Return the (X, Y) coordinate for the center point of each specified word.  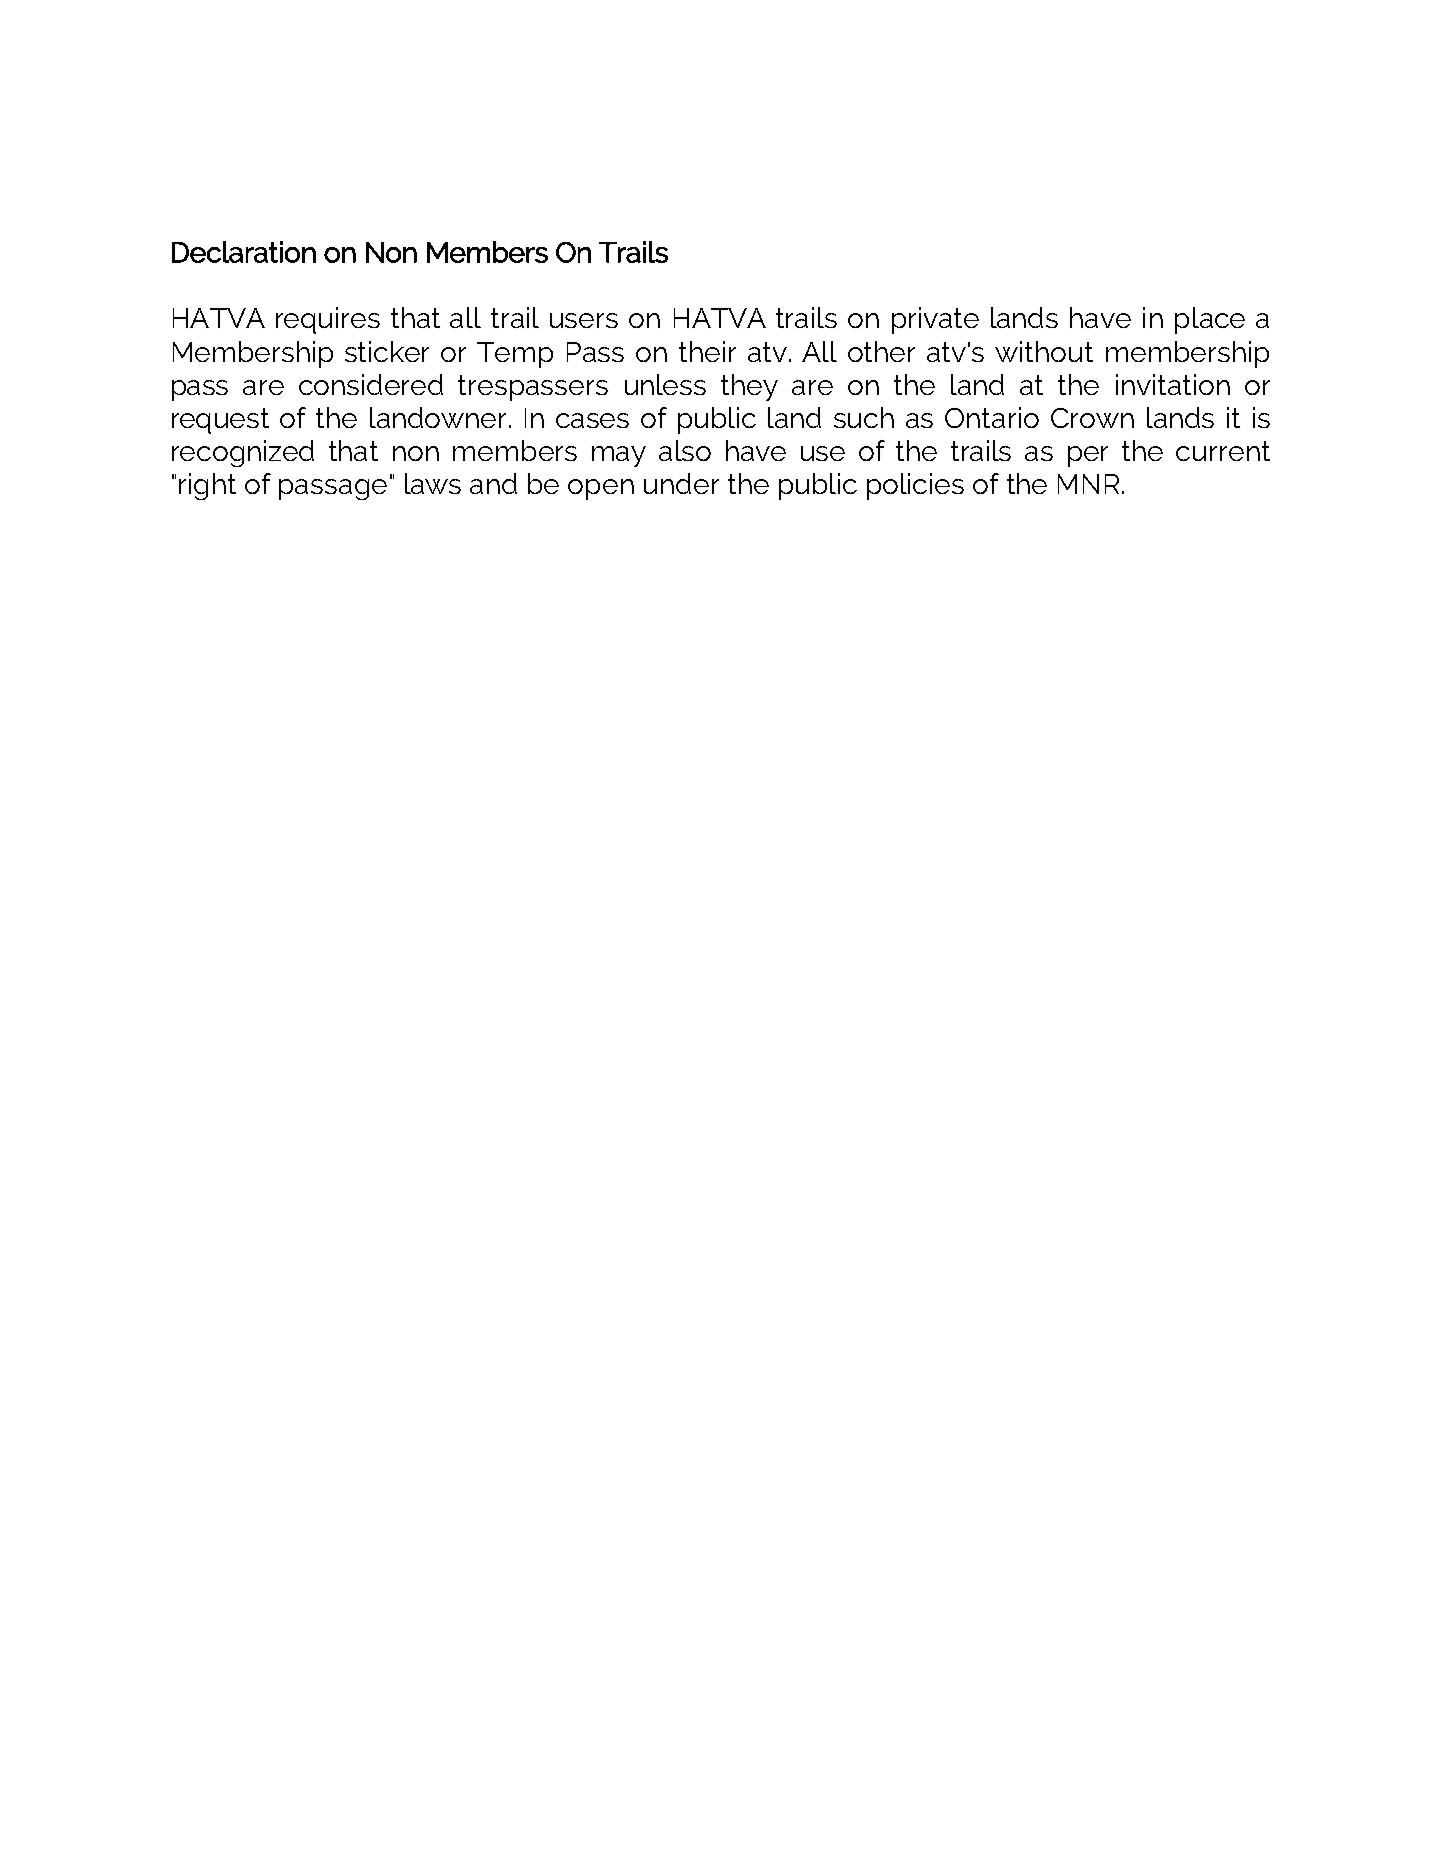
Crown (1092, 418)
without (1044, 351)
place (1210, 320)
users (584, 320)
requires (328, 320)
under (681, 483)
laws (433, 483)
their (707, 351)
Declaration (244, 252)
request (220, 421)
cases (592, 420)
